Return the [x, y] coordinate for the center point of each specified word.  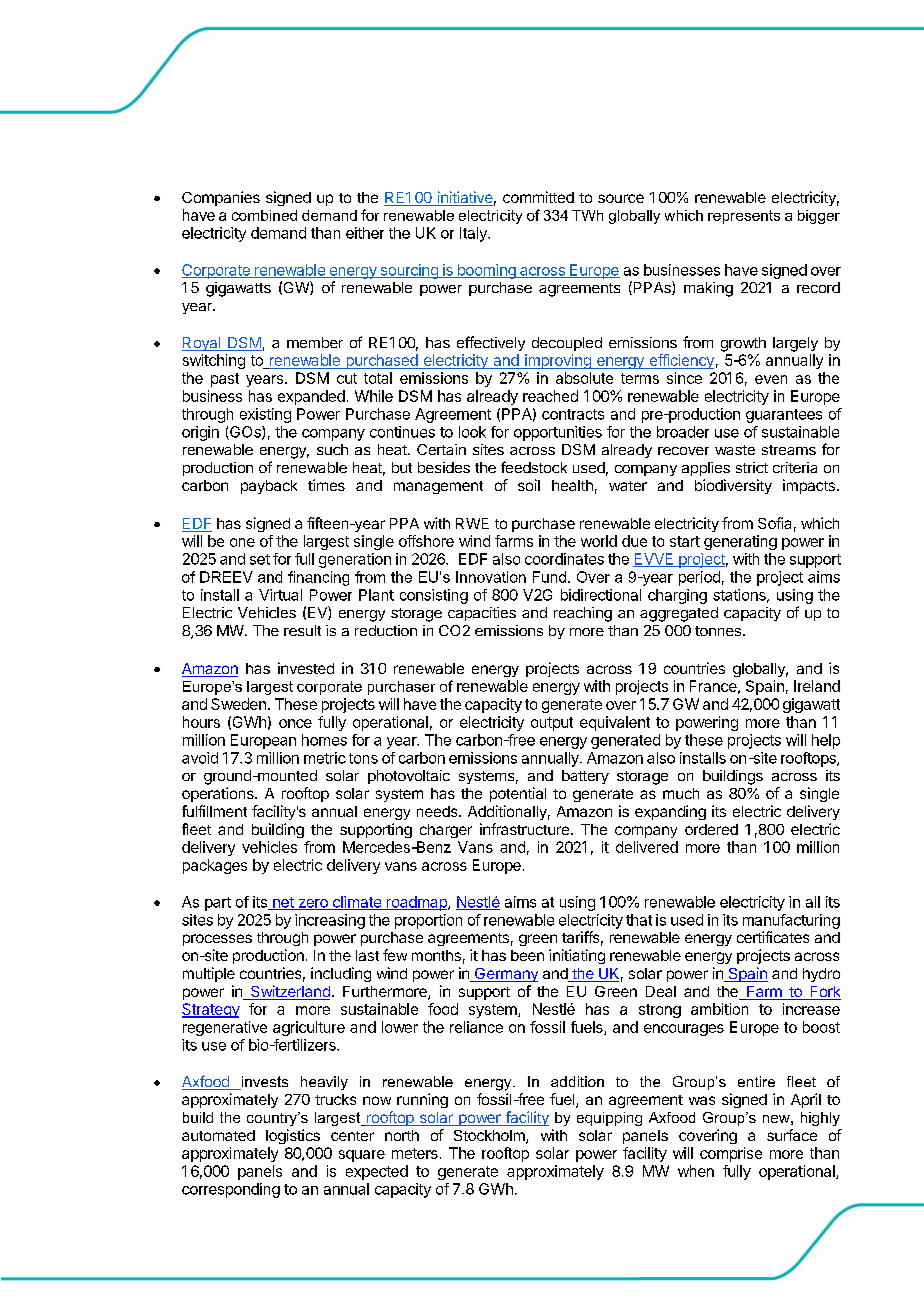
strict [752, 467]
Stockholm [490, 1137]
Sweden [238, 704]
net [283, 903]
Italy [474, 234]
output [552, 724]
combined [264, 215]
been [527, 955]
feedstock [534, 467]
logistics [293, 1136]
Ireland [817, 686]
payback [269, 487]
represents [744, 217]
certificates [773, 937]
